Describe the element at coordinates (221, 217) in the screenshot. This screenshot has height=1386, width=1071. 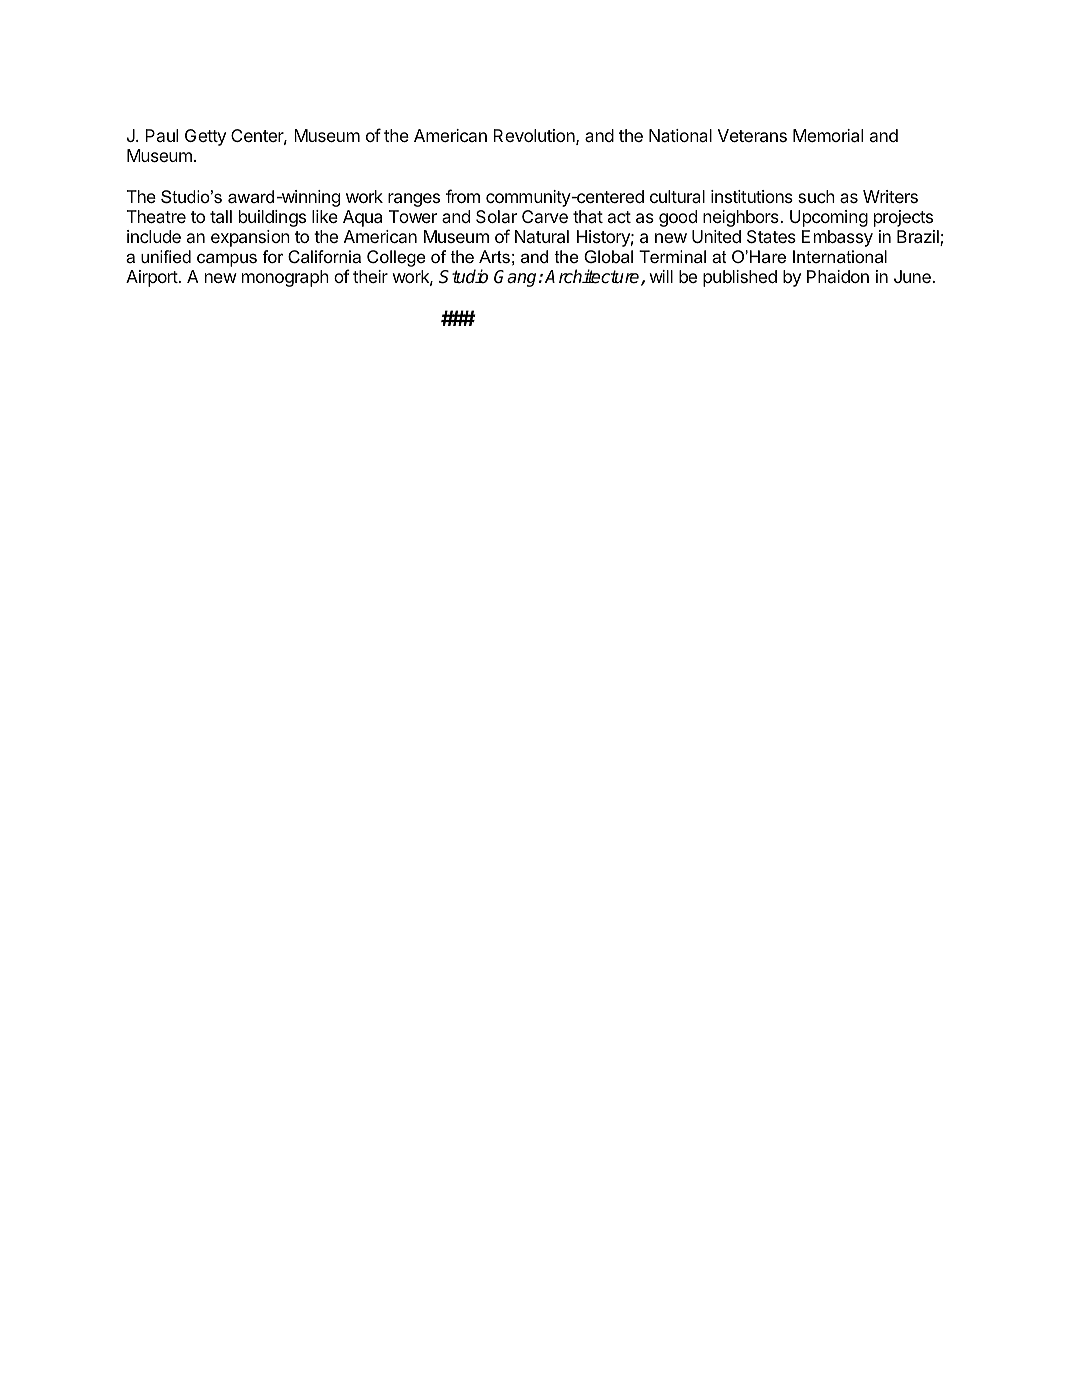
I see `tall` at that location.
